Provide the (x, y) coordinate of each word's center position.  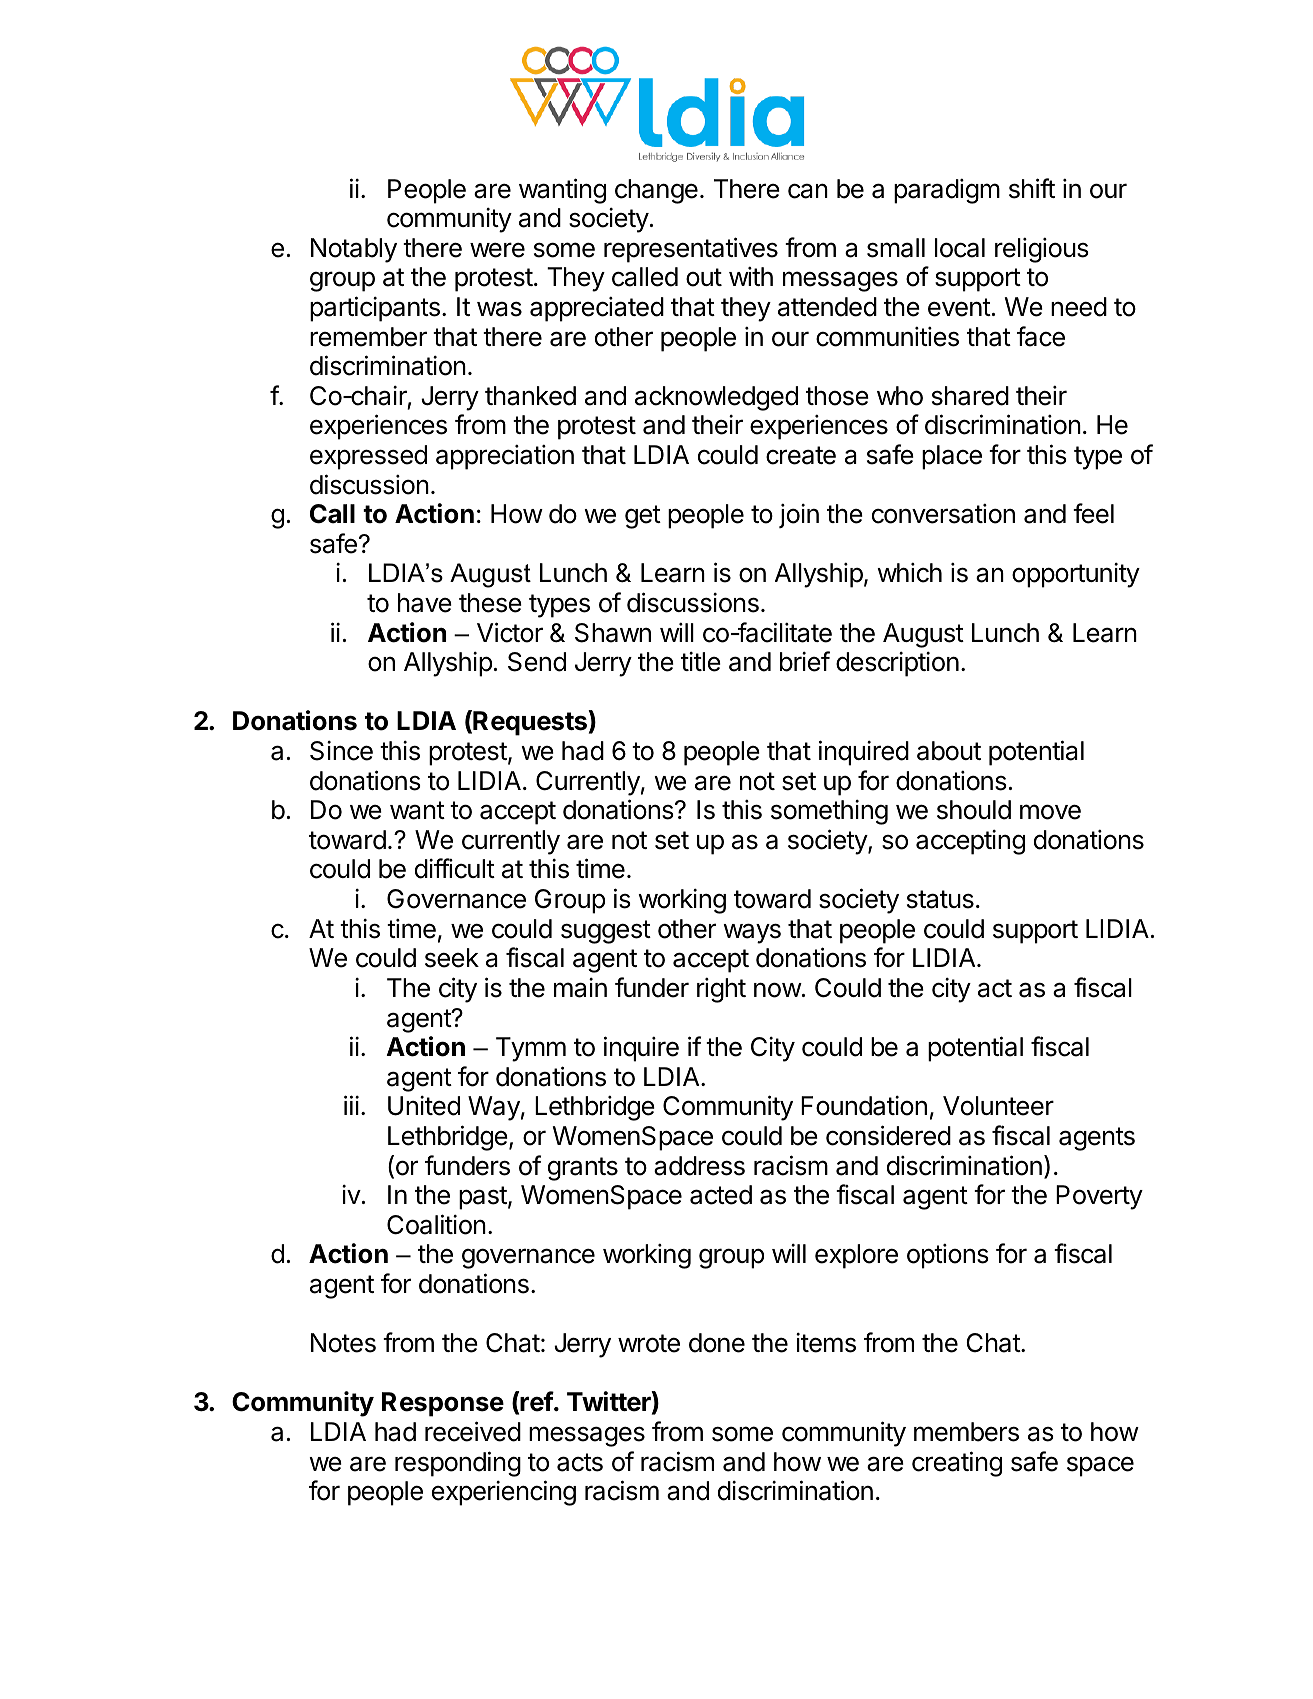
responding (458, 1464)
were (497, 250)
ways (752, 933)
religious (1042, 250)
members (966, 1432)
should (974, 810)
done (717, 1343)
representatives (691, 250)
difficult (455, 868)
